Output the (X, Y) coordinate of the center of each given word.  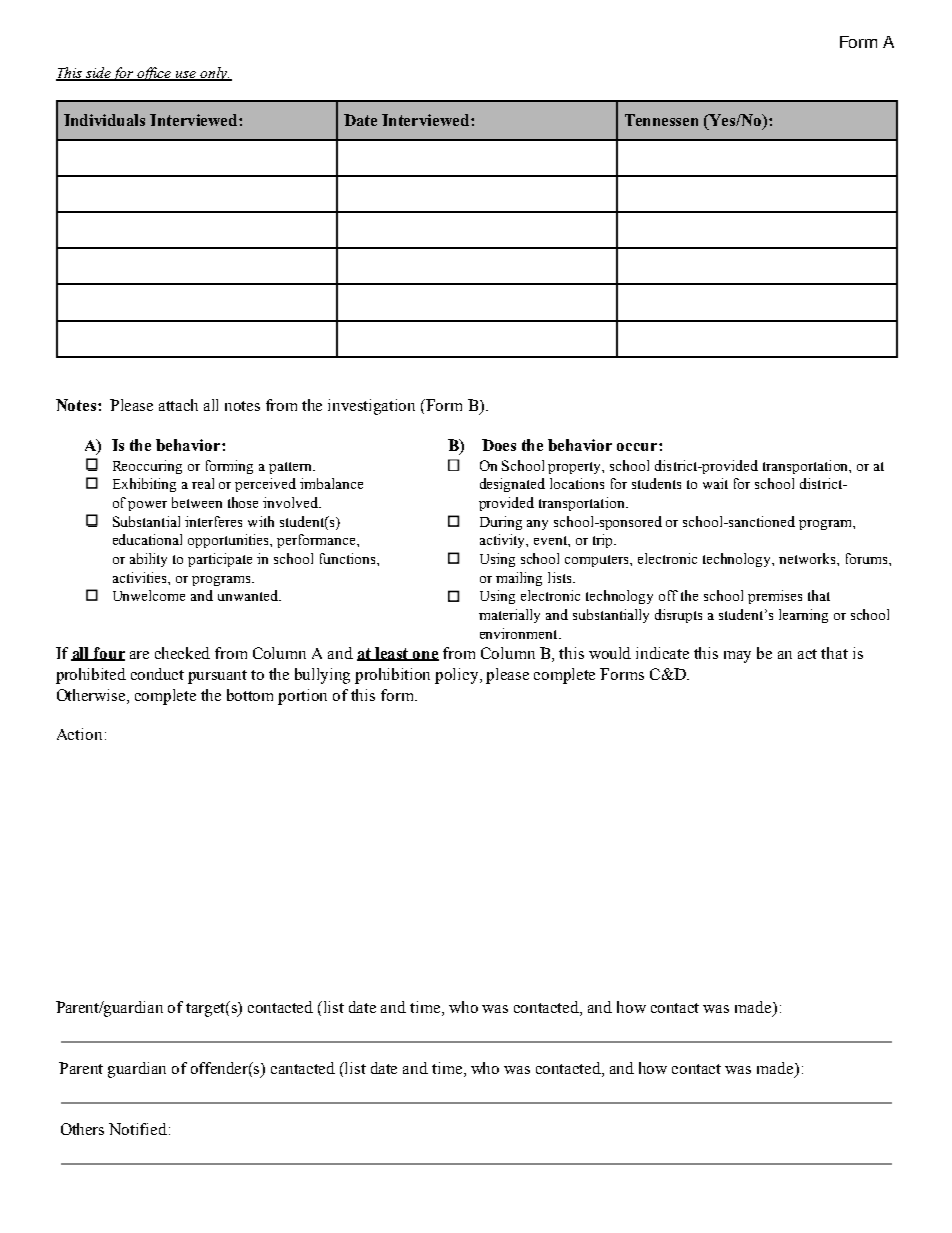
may (737, 657)
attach (178, 405)
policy (458, 676)
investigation (371, 407)
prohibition (392, 676)
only (214, 74)
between (197, 502)
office (155, 74)
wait (715, 483)
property (576, 468)
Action (79, 734)
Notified (139, 1129)
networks (808, 558)
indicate (662, 653)
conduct (157, 674)
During (501, 523)
